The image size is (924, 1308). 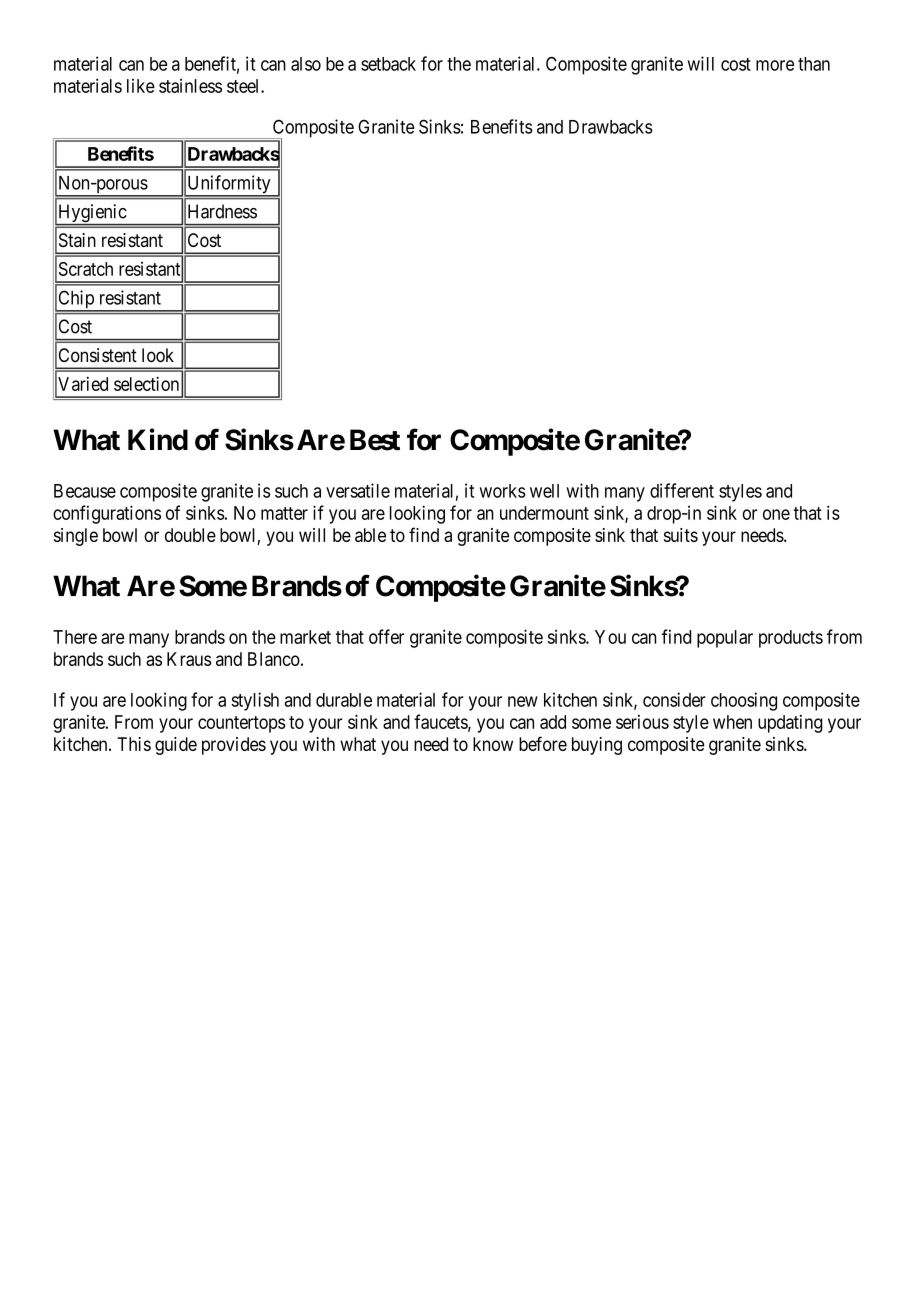 I want to click on setback, so click(x=388, y=64).
